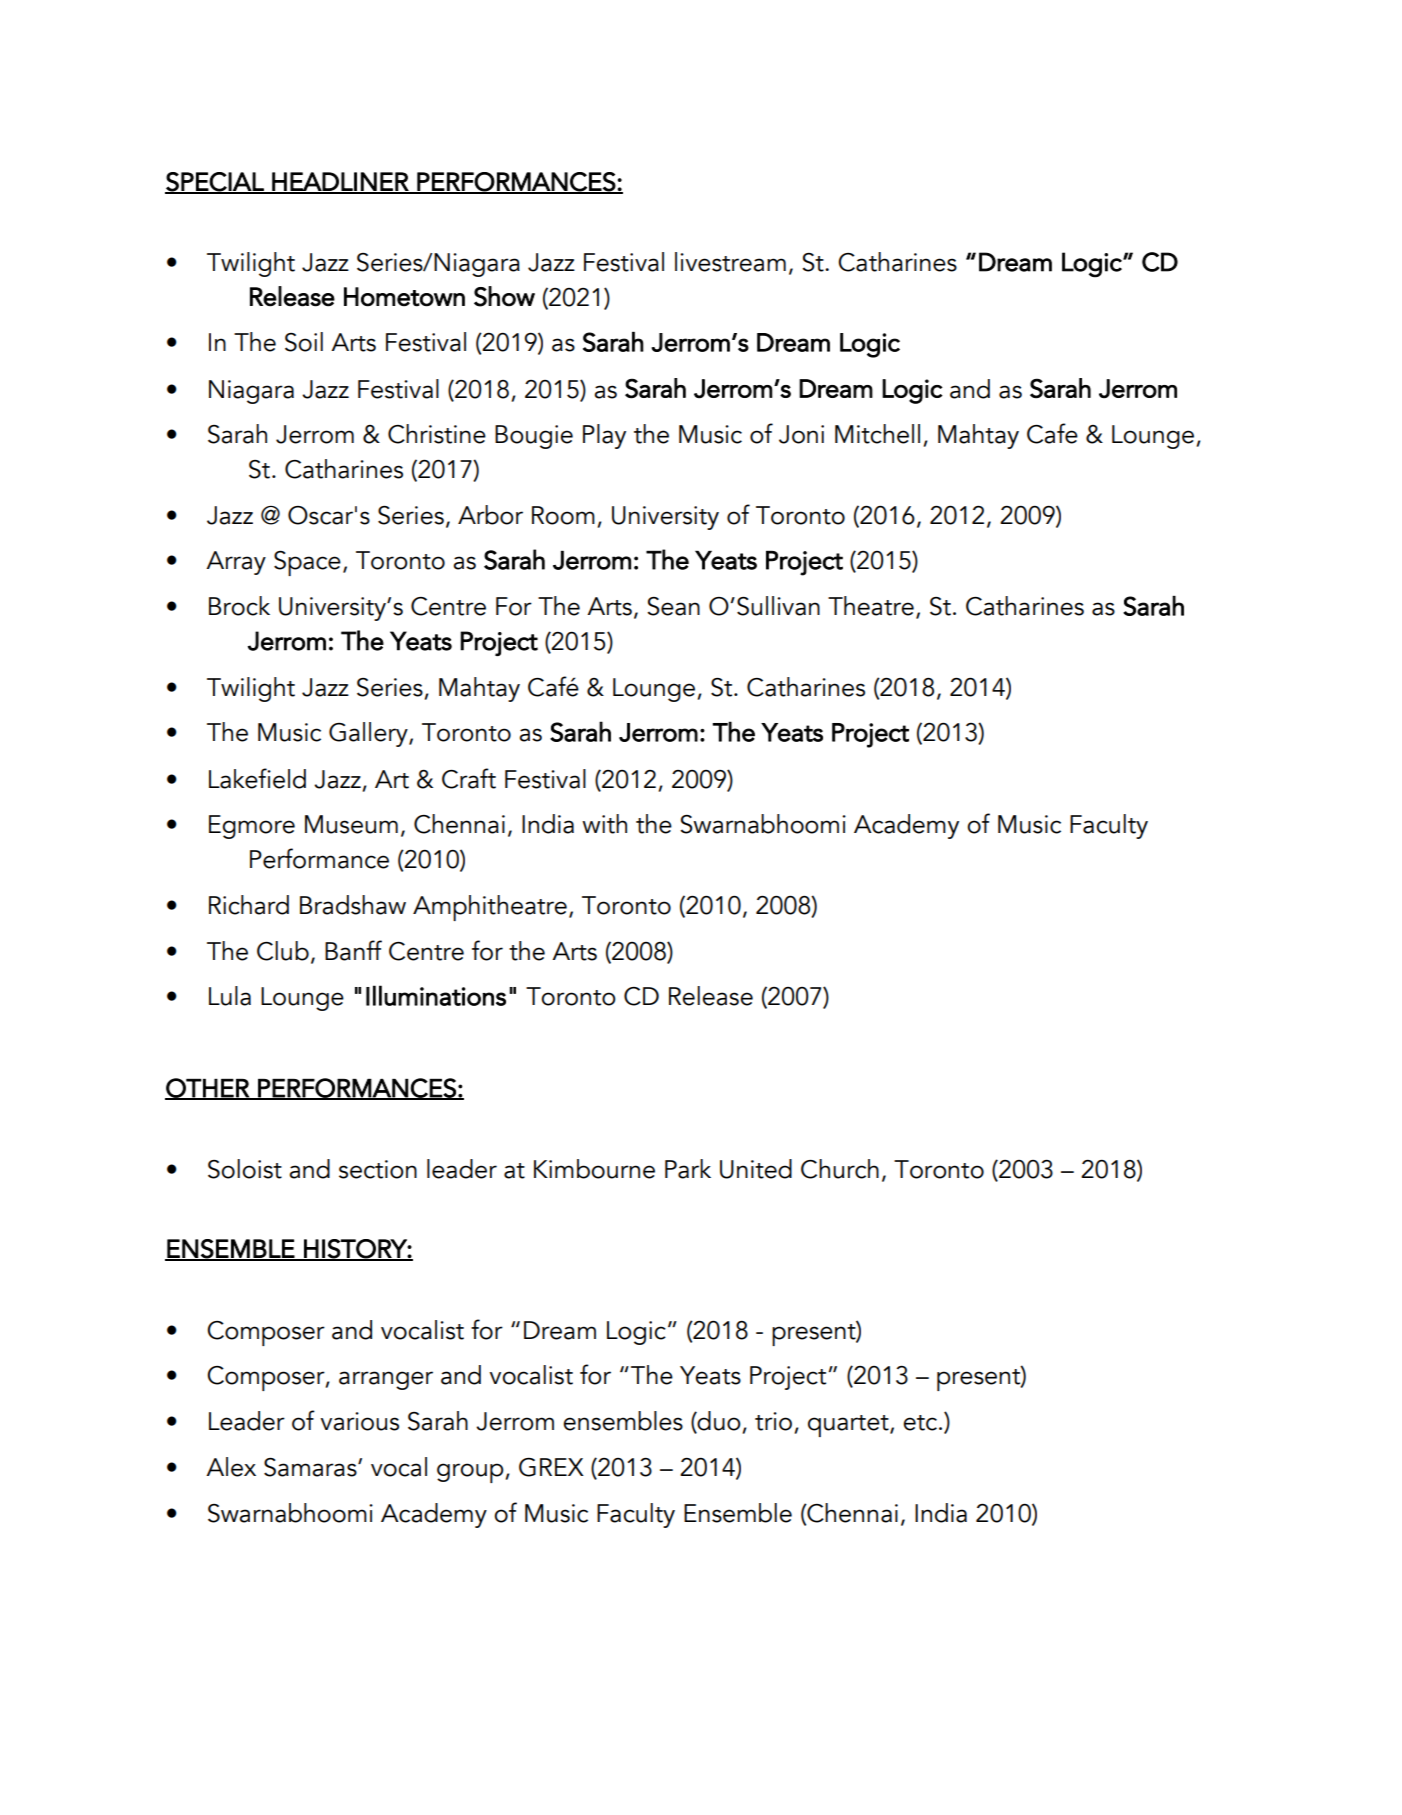  I want to click on Samaras, so click(311, 1467).
